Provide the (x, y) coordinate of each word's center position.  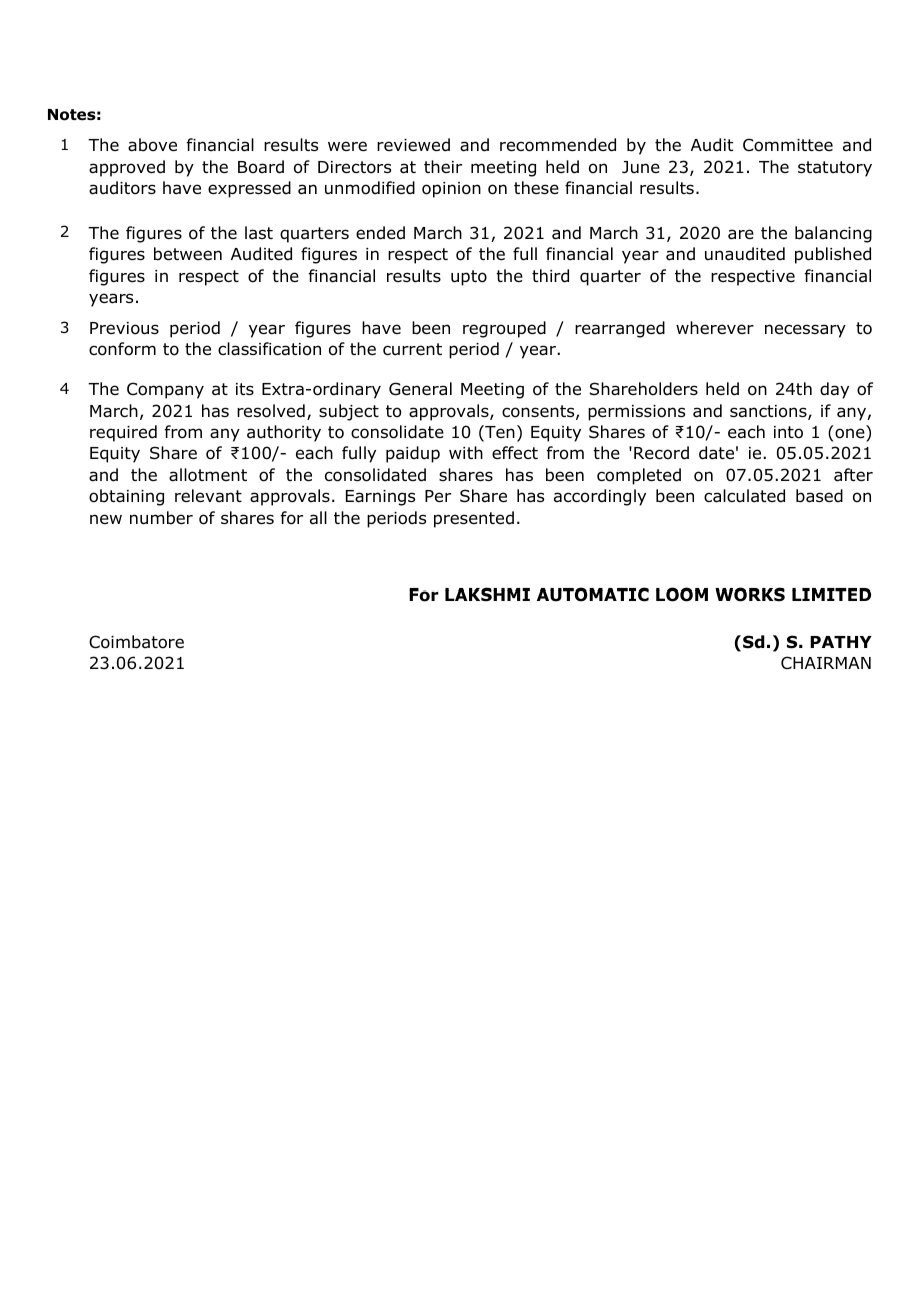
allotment (208, 475)
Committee (788, 145)
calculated (744, 496)
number (161, 518)
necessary (805, 331)
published (833, 255)
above (152, 145)
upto (469, 278)
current (412, 349)
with (466, 452)
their (443, 166)
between (188, 254)
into (788, 432)
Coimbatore (136, 642)
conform (122, 349)
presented (474, 519)
